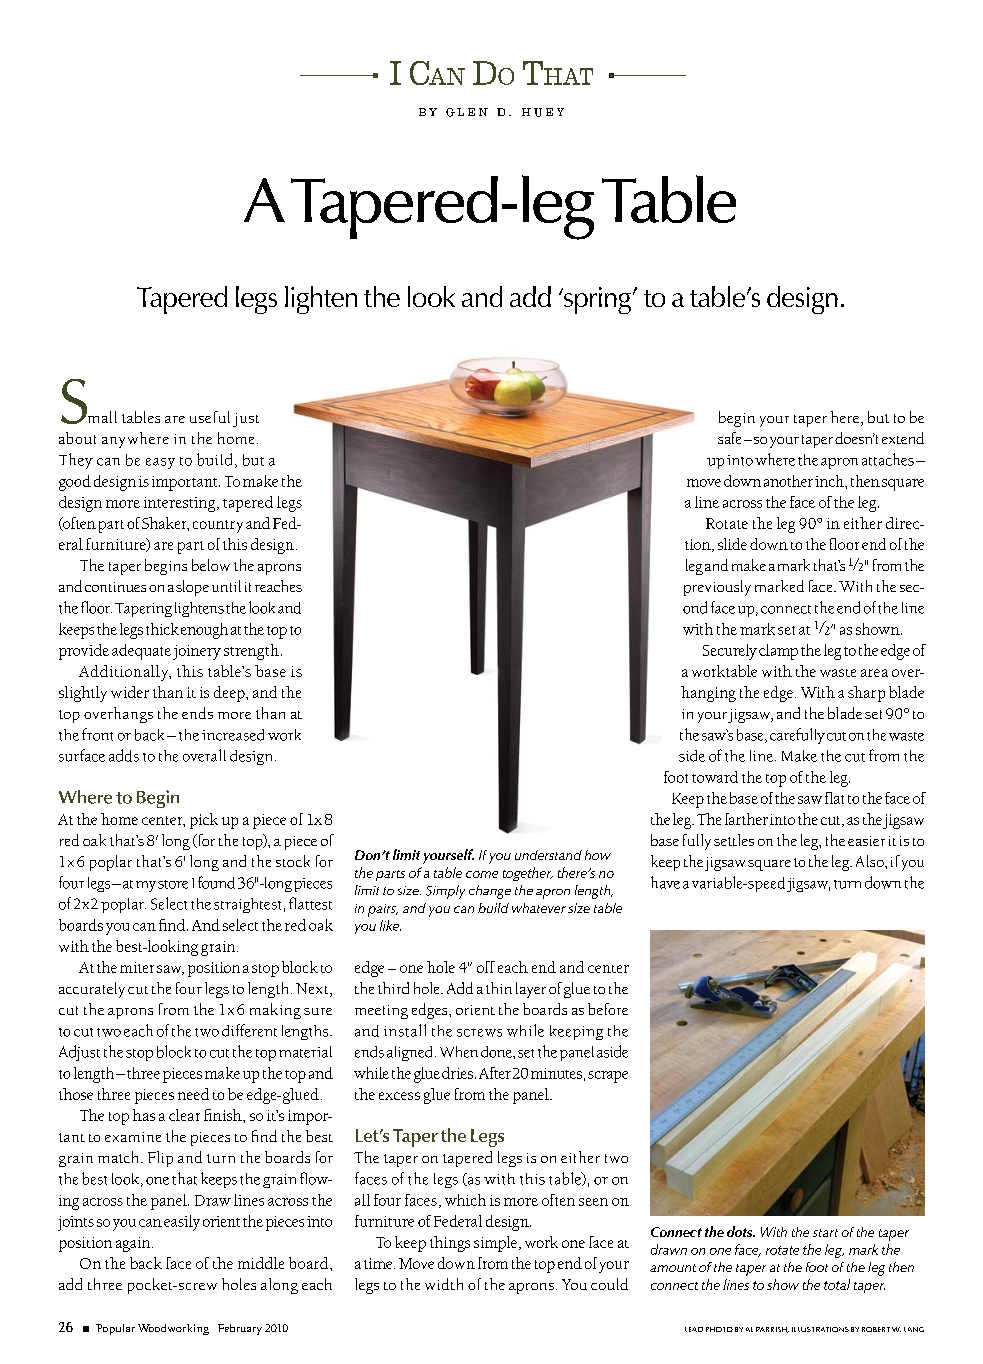 The width and height of the screenshot is (983, 1364). Describe the element at coordinates (729, 438) in the screenshot. I see `safe` at that location.
